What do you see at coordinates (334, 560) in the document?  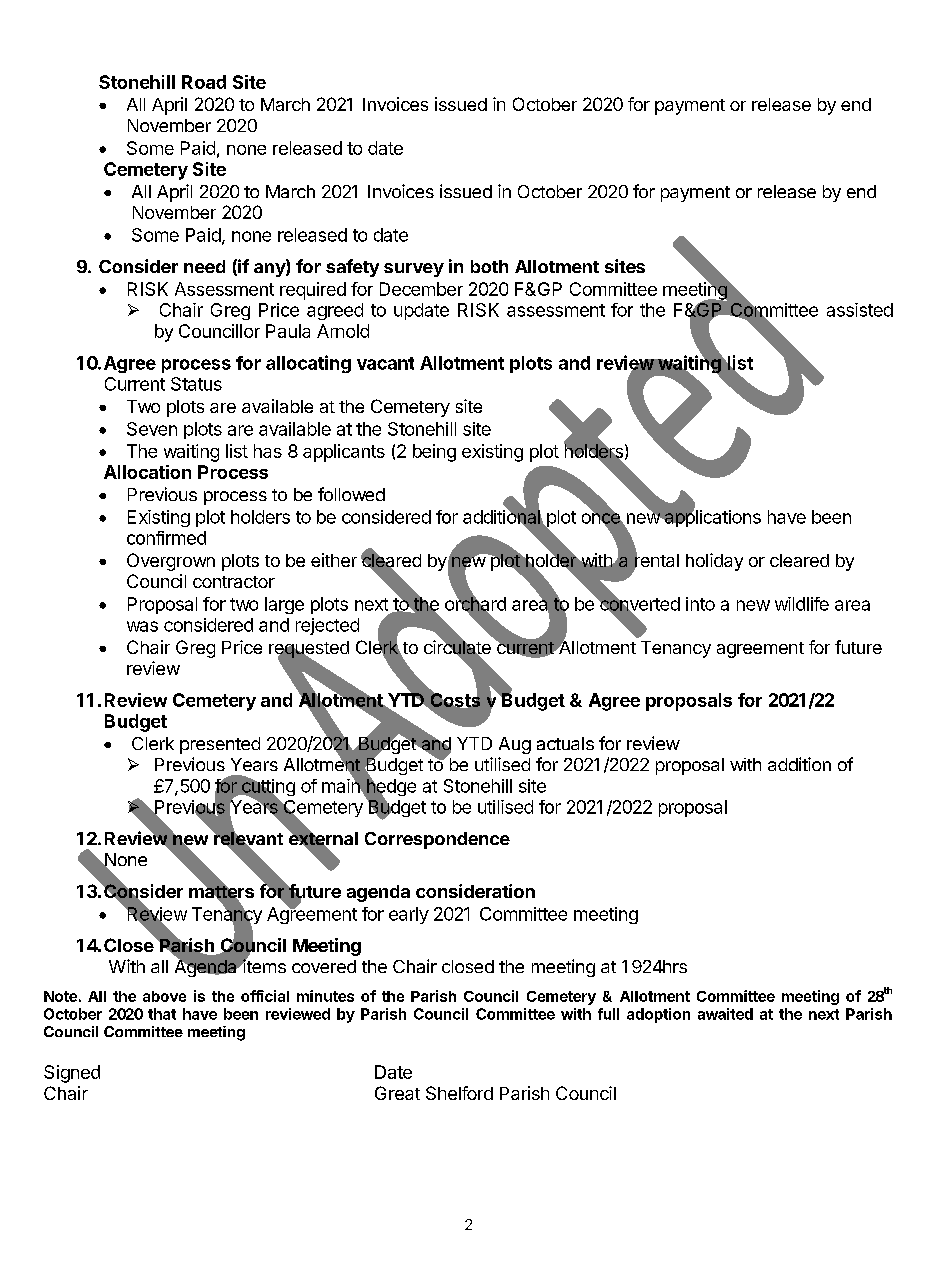 I see `either` at bounding box center [334, 560].
